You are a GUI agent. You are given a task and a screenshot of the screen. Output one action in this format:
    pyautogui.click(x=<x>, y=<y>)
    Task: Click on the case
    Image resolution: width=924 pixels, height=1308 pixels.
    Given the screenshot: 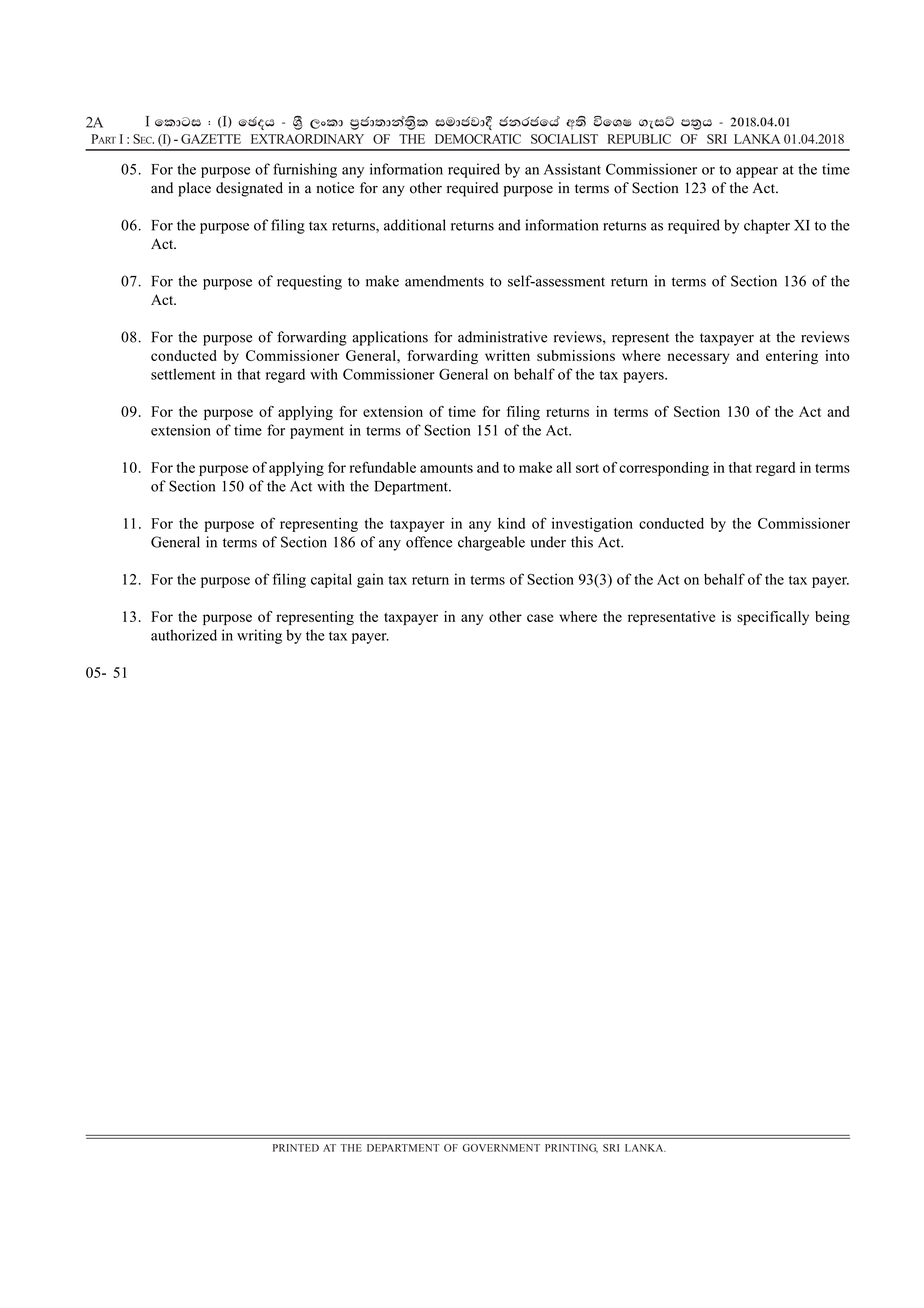 What is the action you would take?
    pyautogui.click(x=540, y=618)
